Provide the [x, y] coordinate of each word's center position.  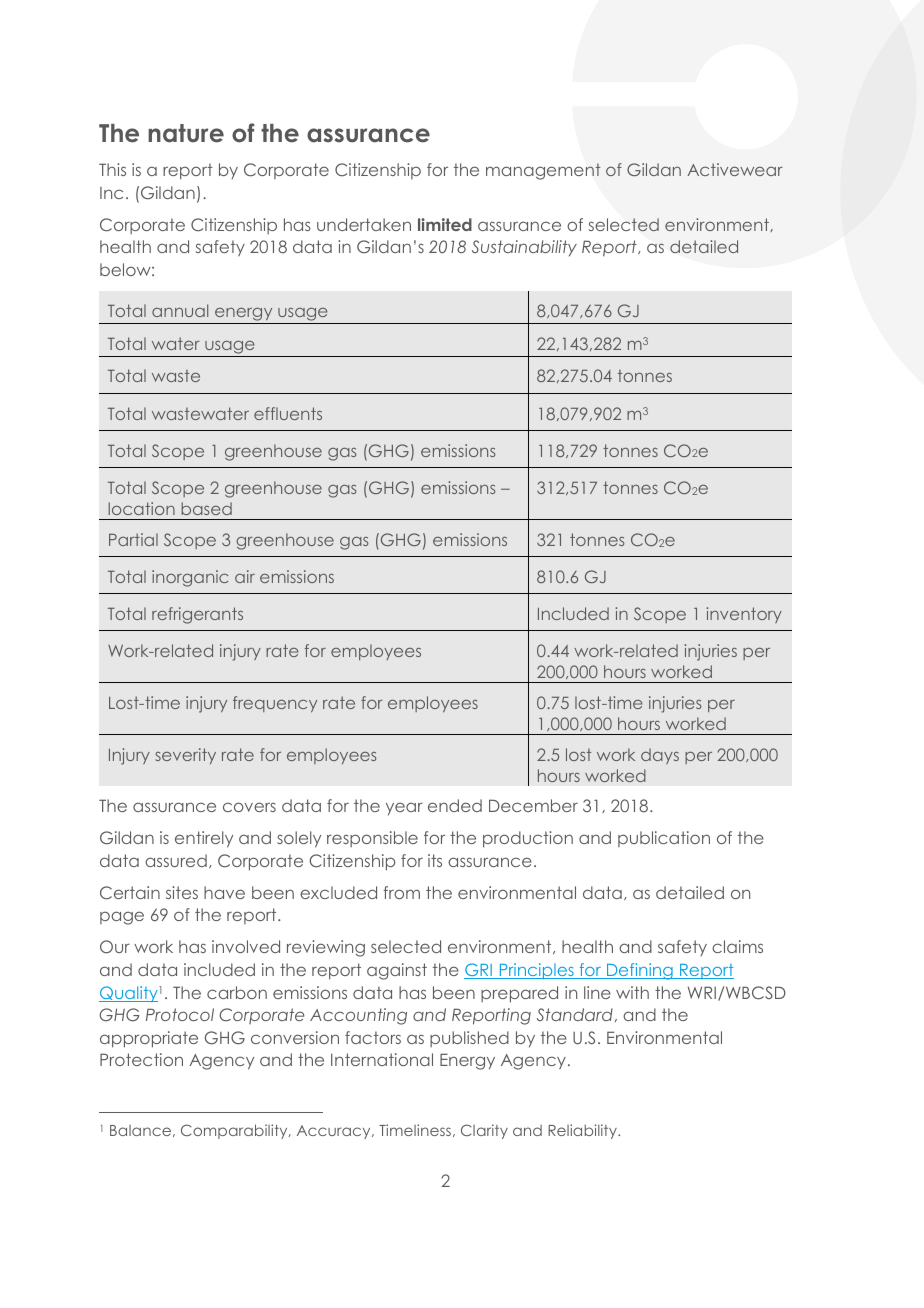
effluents [288, 413]
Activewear [735, 169]
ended [455, 805]
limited [445, 224]
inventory [744, 615]
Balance [142, 1131]
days [660, 756]
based [206, 508]
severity [185, 756]
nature [186, 133]
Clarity [484, 1131]
